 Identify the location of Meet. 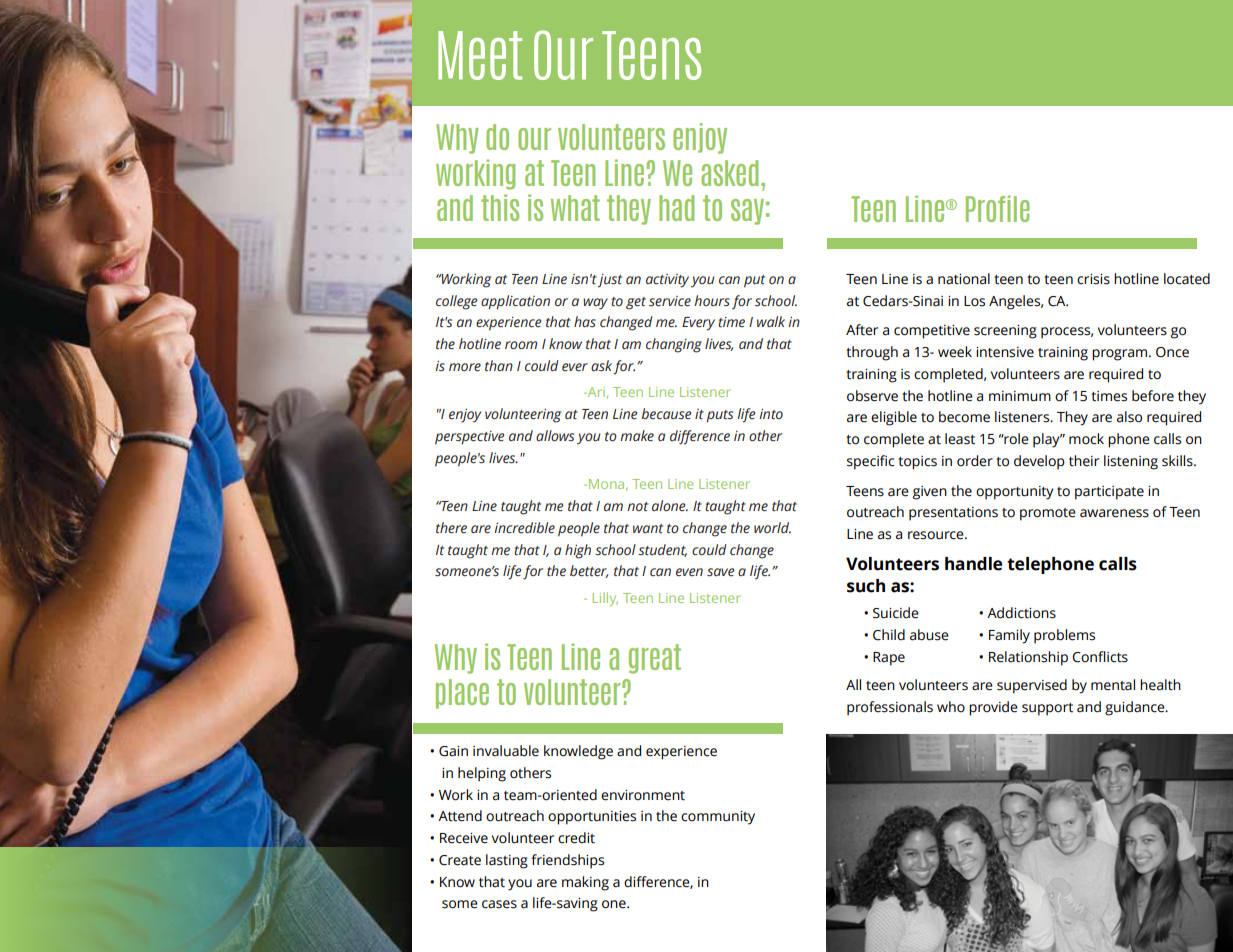
(480, 55).
